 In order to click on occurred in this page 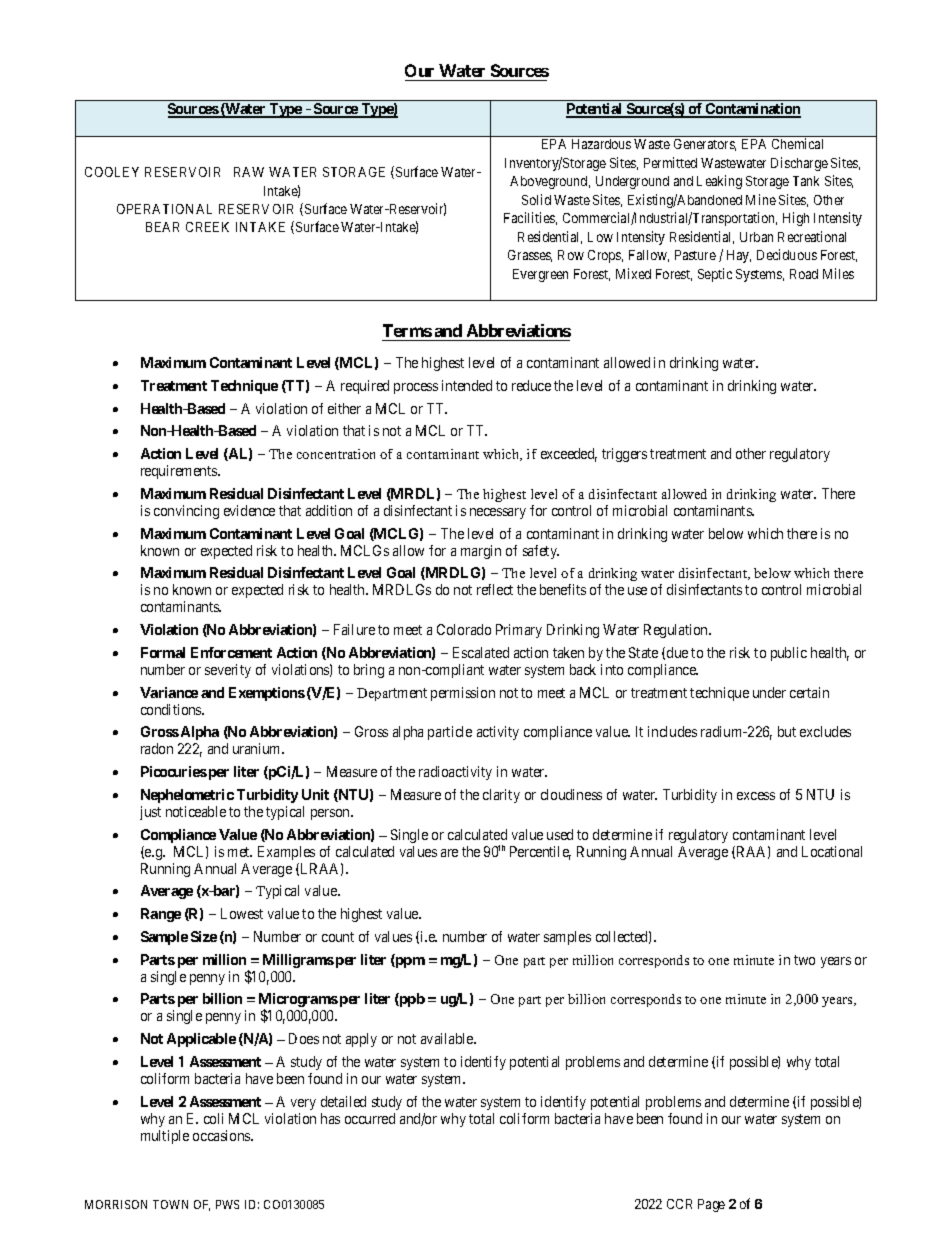, I will do `click(370, 1118)`.
